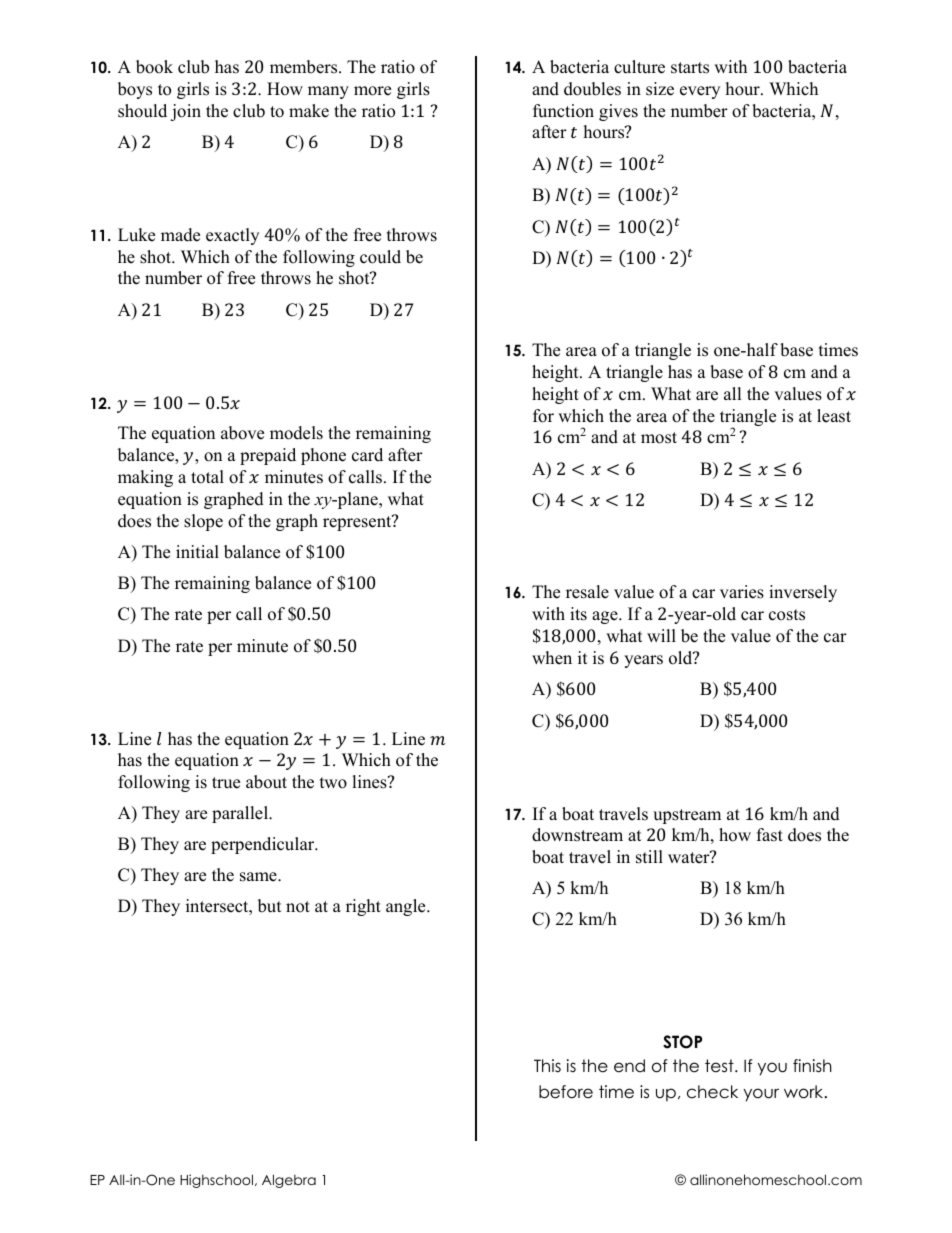 The width and height of the screenshot is (952, 1233). Describe the element at coordinates (700, 92) in the screenshot. I see `every` at that location.
